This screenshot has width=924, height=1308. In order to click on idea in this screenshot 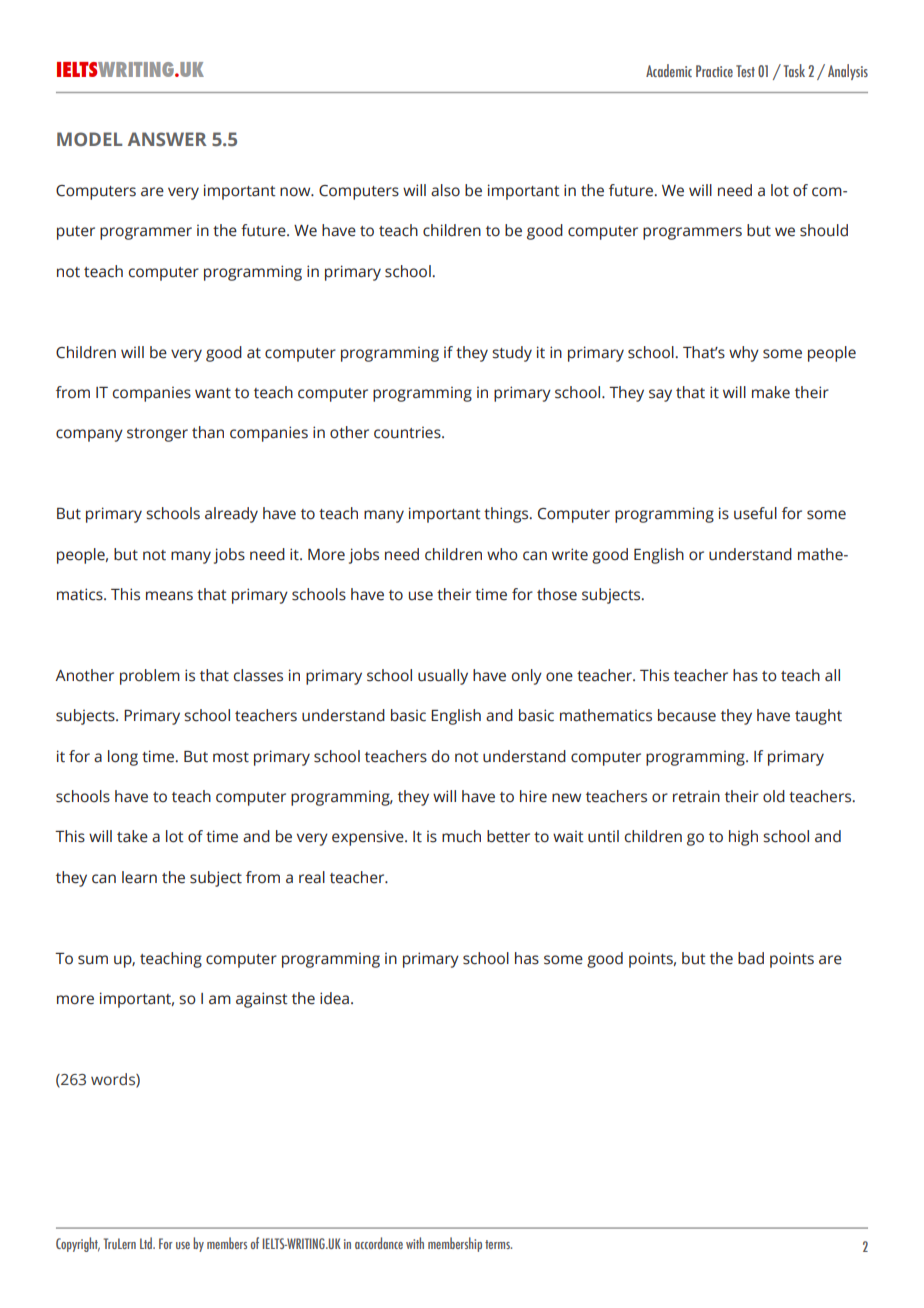, I will do `click(334, 998)`.
